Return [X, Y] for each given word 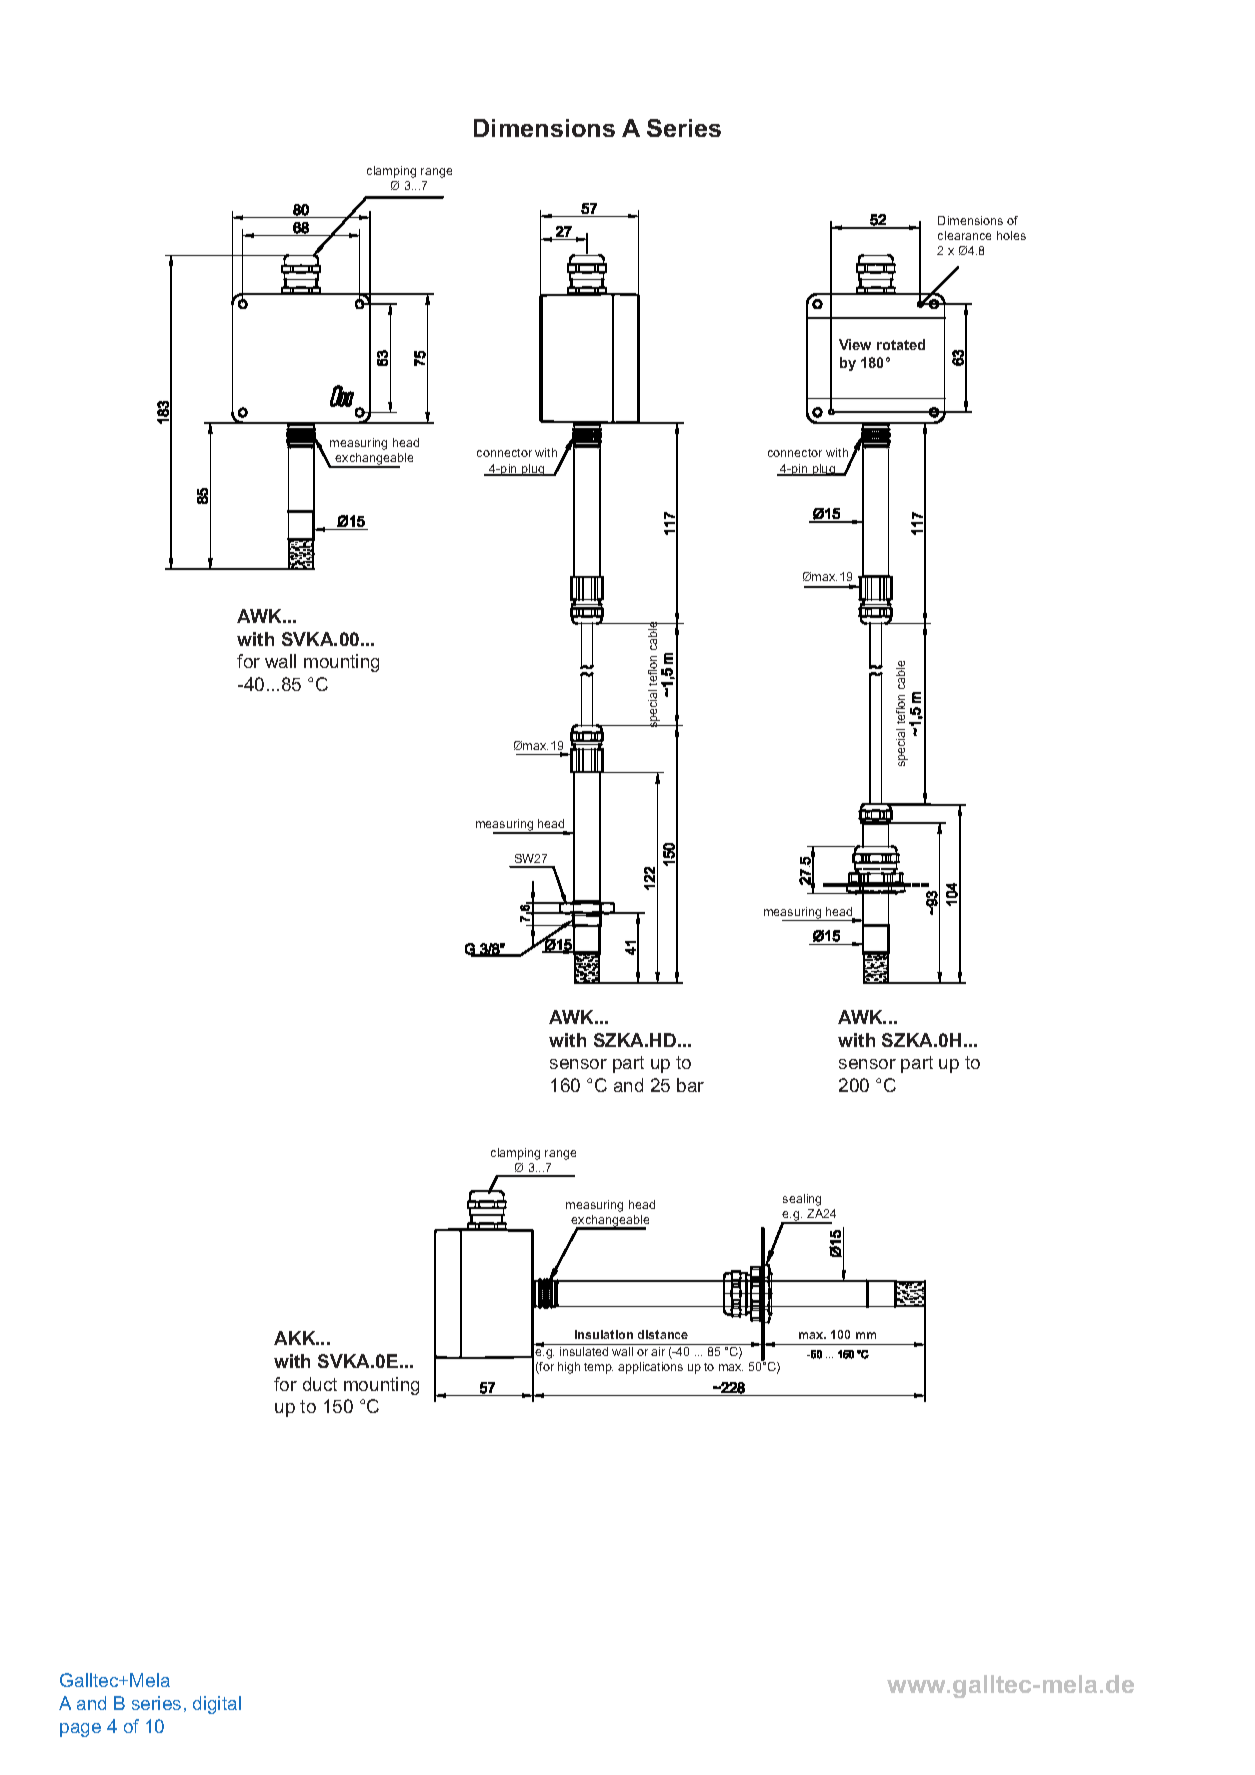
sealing [802, 1200]
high [569, 1368]
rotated [901, 344]
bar [690, 1085]
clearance [964, 235]
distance [663, 1334]
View [855, 344]
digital [217, 1705]
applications [650, 1368]
